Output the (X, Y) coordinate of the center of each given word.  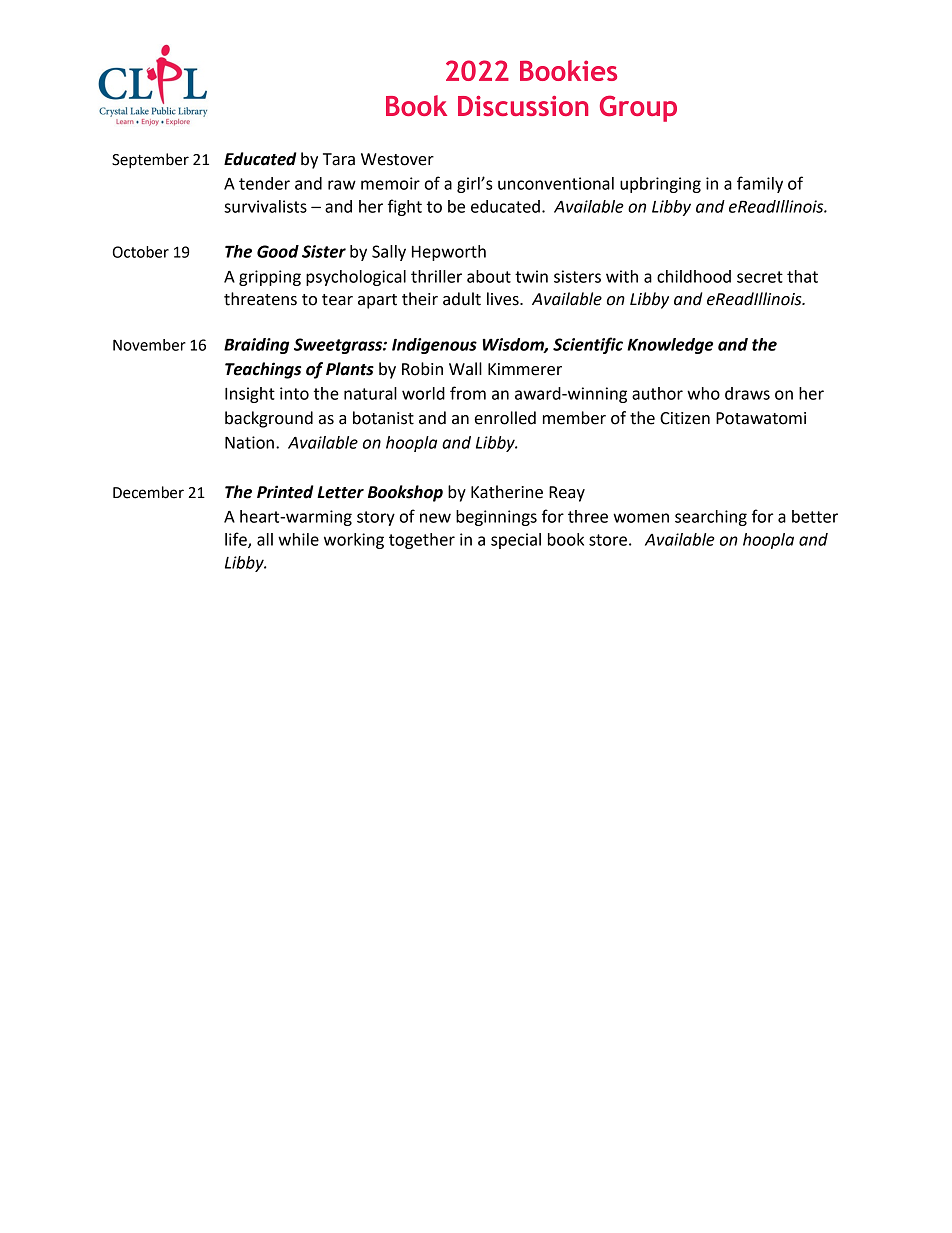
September (150, 161)
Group (638, 108)
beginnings (496, 518)
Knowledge (670, 346)
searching (711, 518)
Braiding (256, 346)
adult (462, 299)
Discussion (523, 106)
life (237, 540)
